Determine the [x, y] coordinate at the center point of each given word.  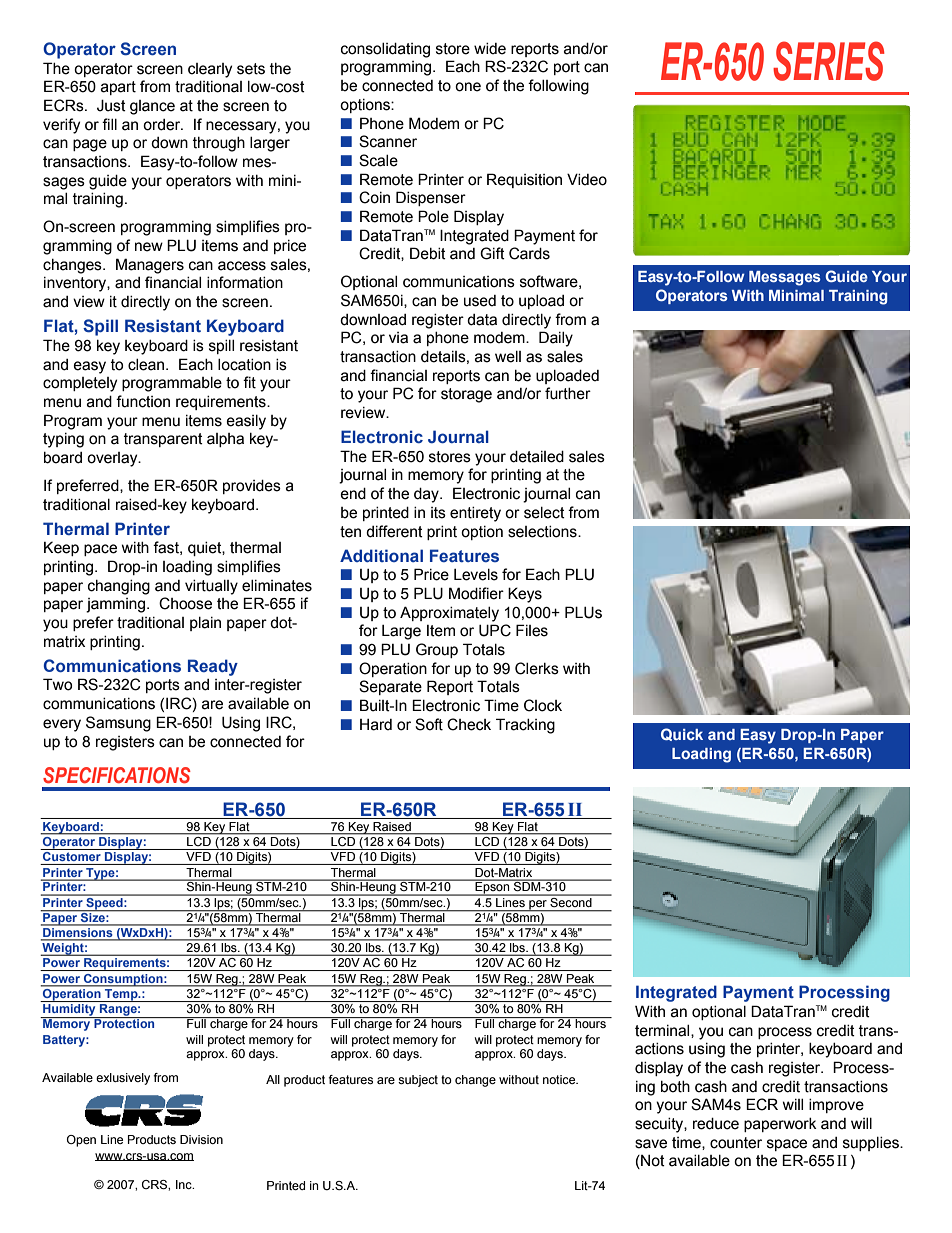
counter [736, 1143]
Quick [682, 734]
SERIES [828, 61]
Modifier [476, 593]
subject [418, 1081]
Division [201, 1139]
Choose [185, 603]
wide [490, 49]
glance [152, 107]
